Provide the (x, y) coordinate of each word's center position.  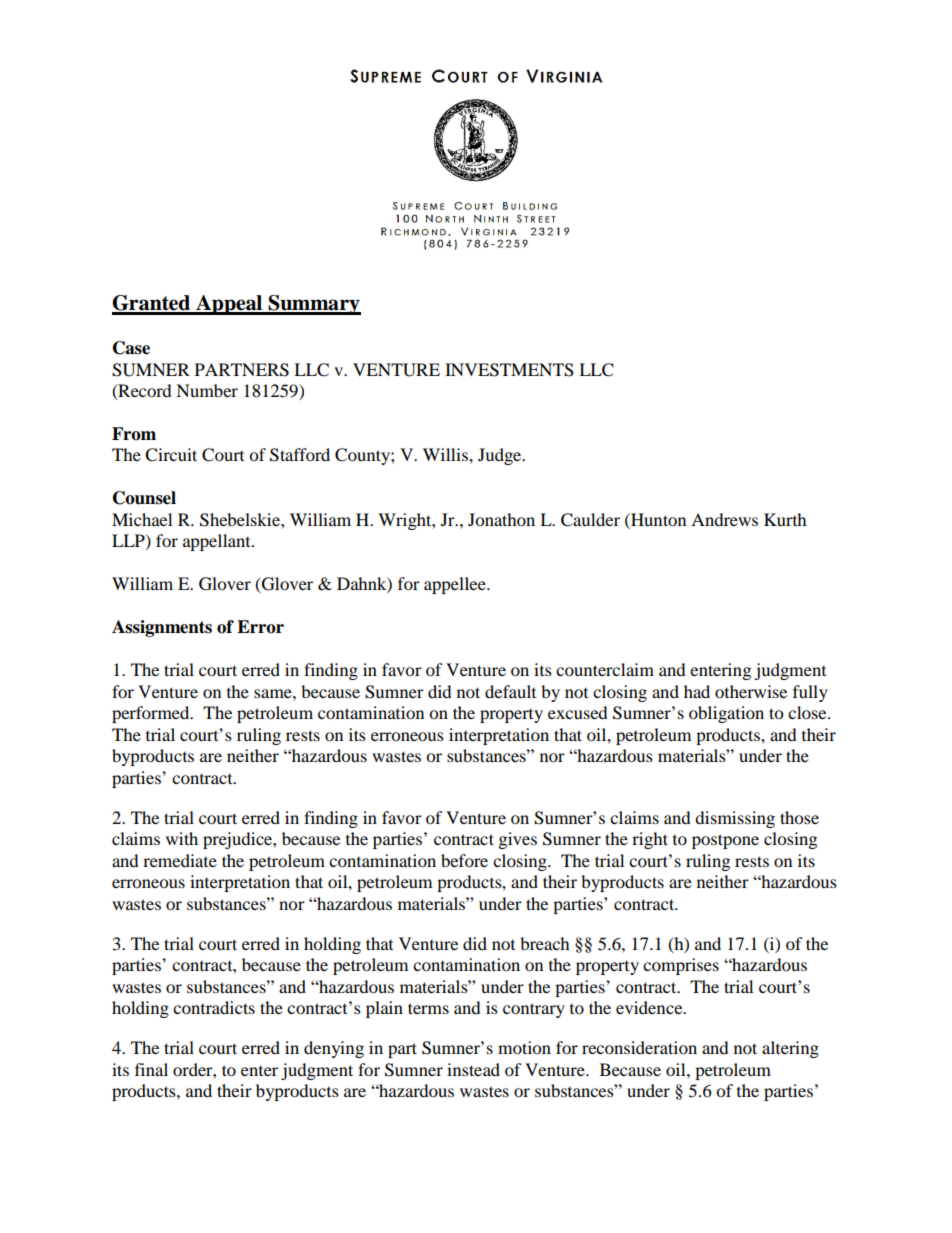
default (510, 691)
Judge (501, 456)
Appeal (229, 305)
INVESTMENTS (509, 370)
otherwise (751, 691)
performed (152, 714)
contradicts (214, 1007)
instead (473, 1069)
